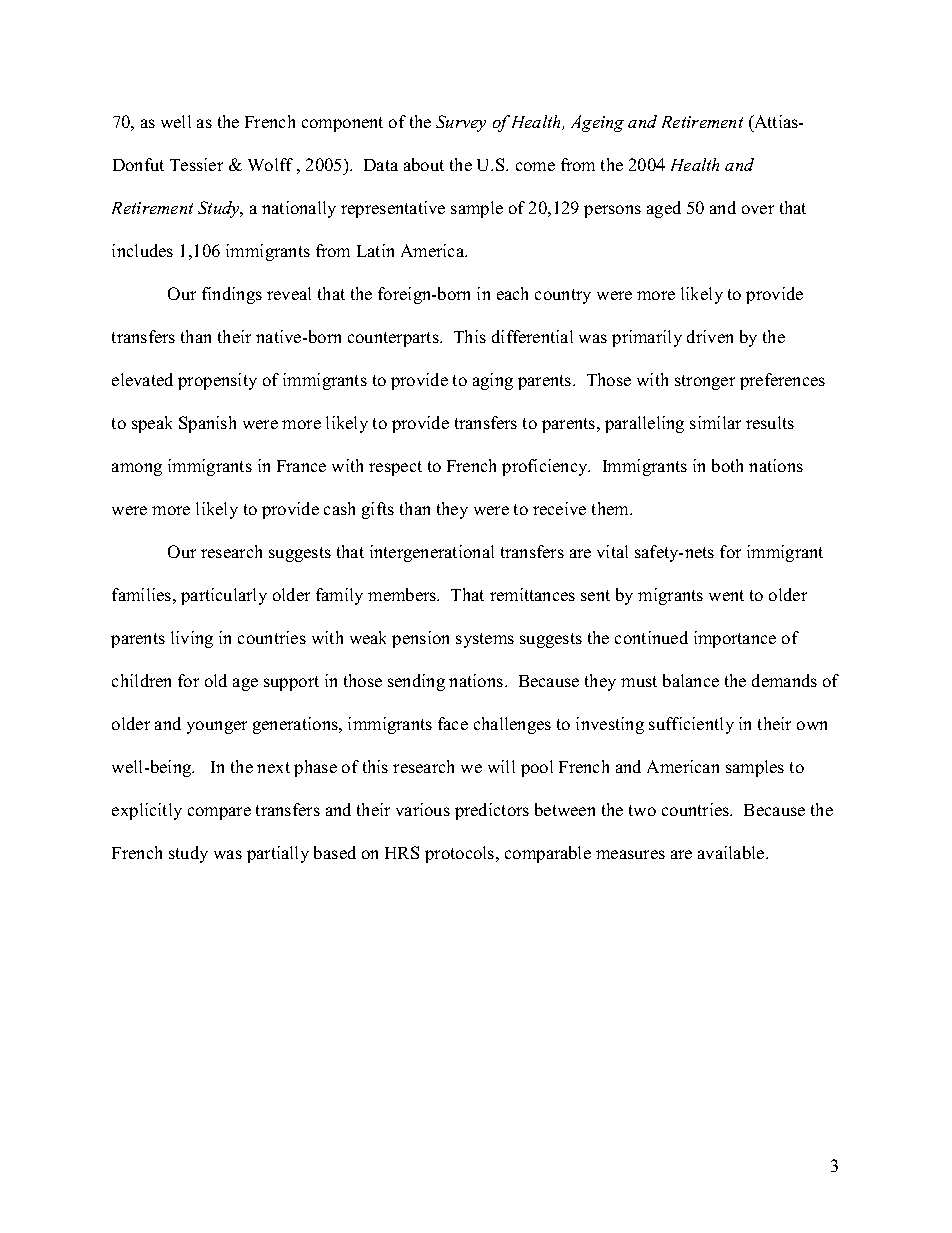  What do you see at coordinates (546, 467) in the screenshot?
I see `proficiency` at bounding box center [546, 467].
